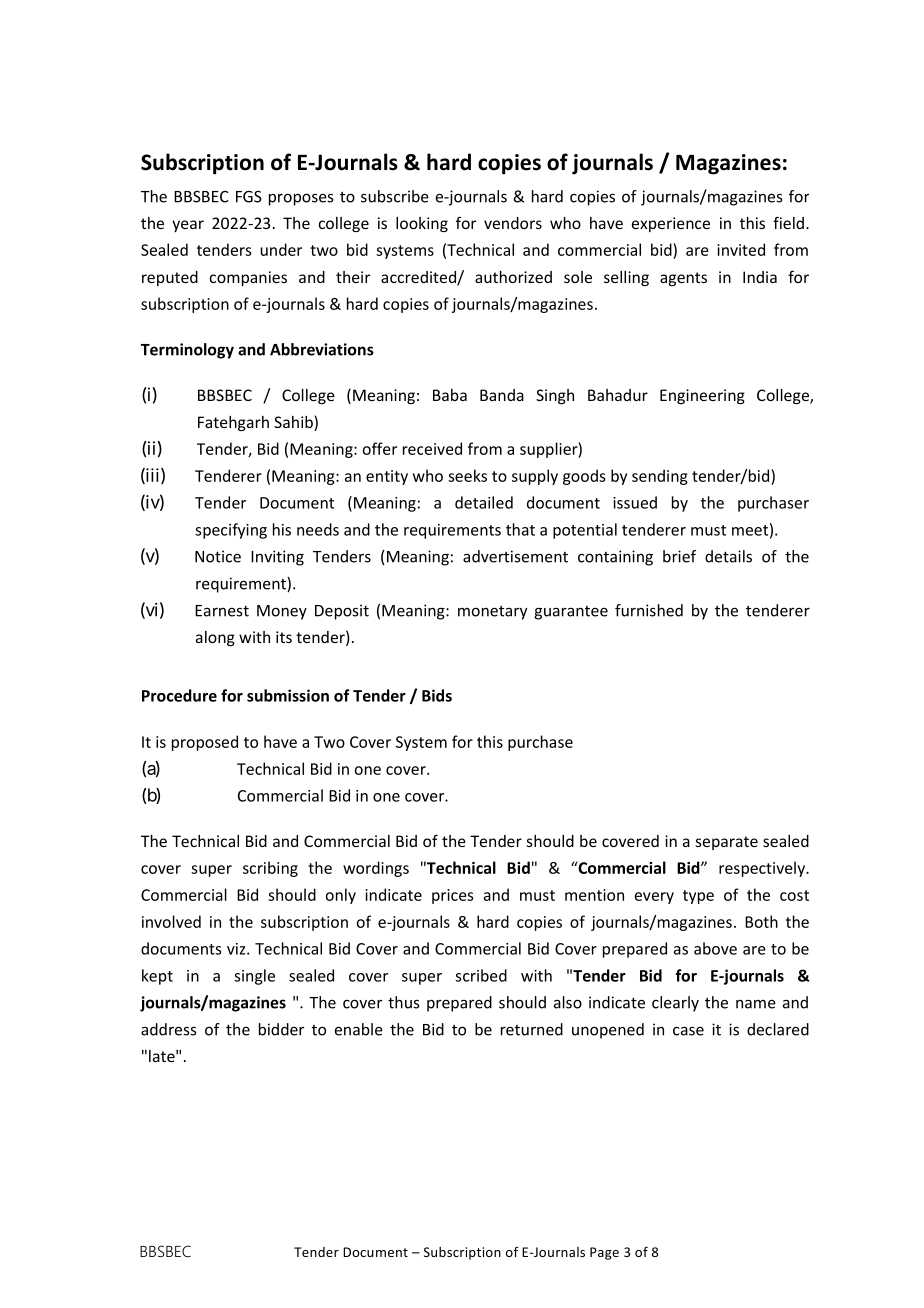 The image size is (924, 1308). Describe the element at coordinates (281, 1029) in the page. I see `bidder` at that location.
